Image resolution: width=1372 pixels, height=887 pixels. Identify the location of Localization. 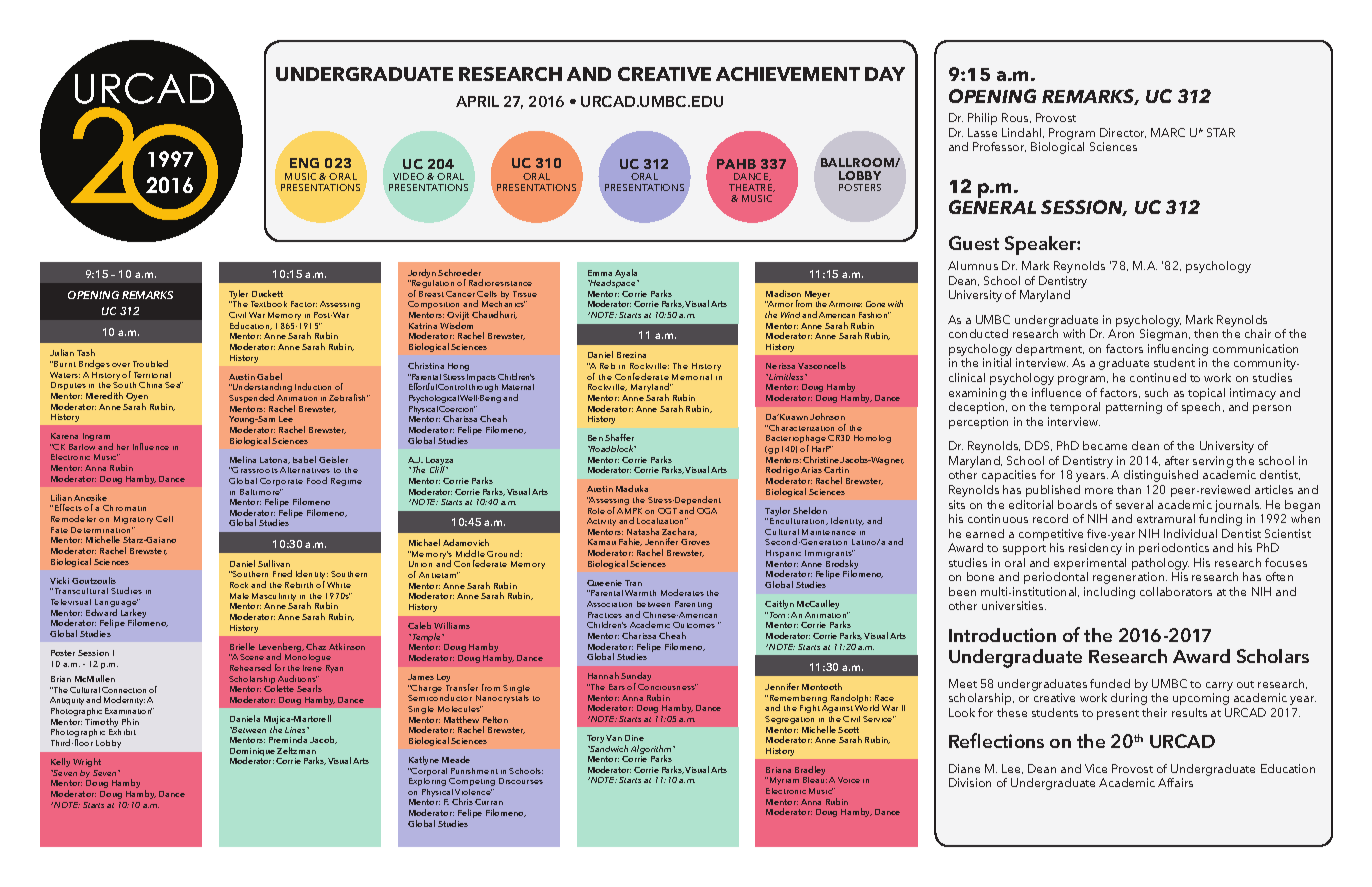
(661, 521).
